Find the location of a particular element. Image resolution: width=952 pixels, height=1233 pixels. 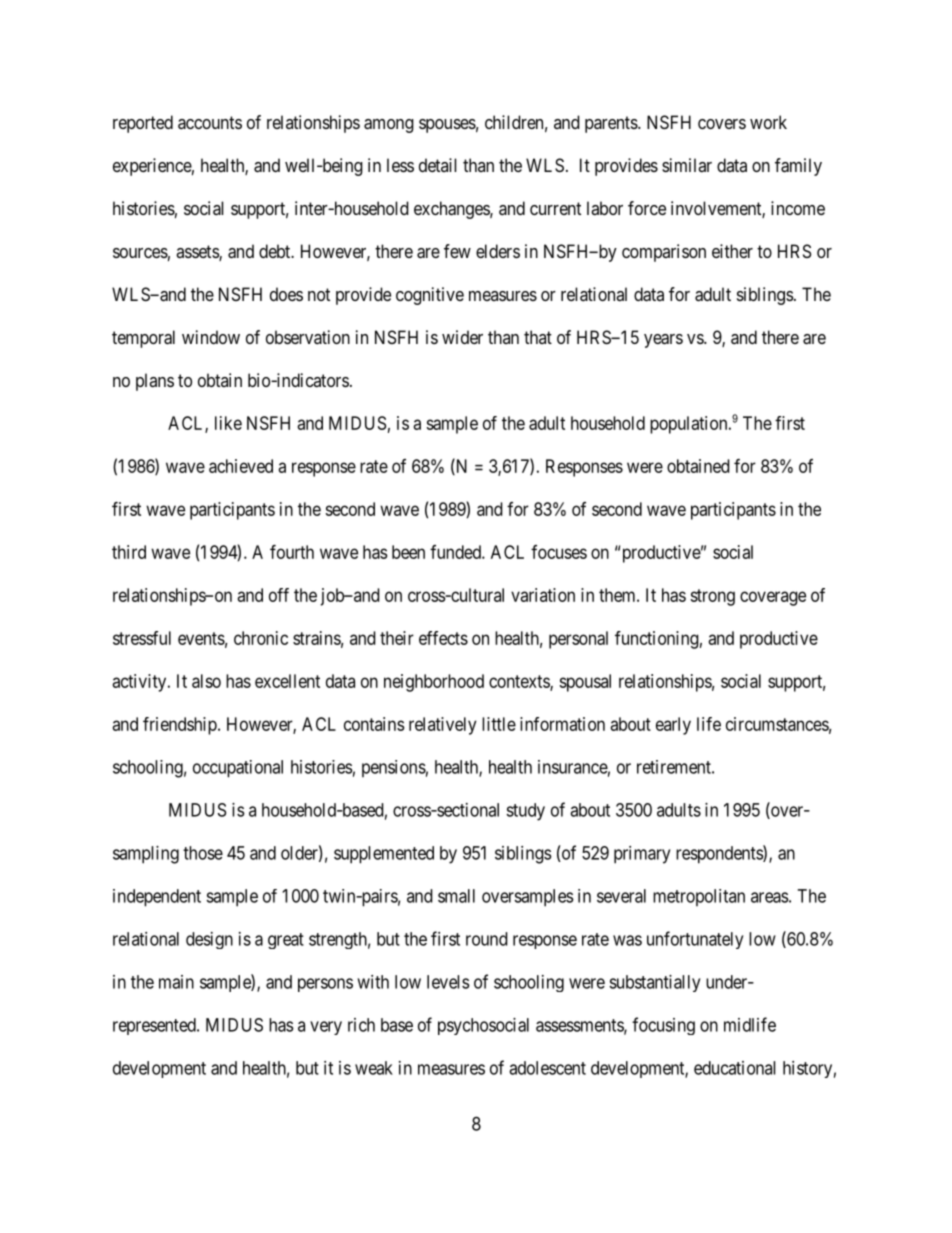

detail is located at coordinates (437, 165).
